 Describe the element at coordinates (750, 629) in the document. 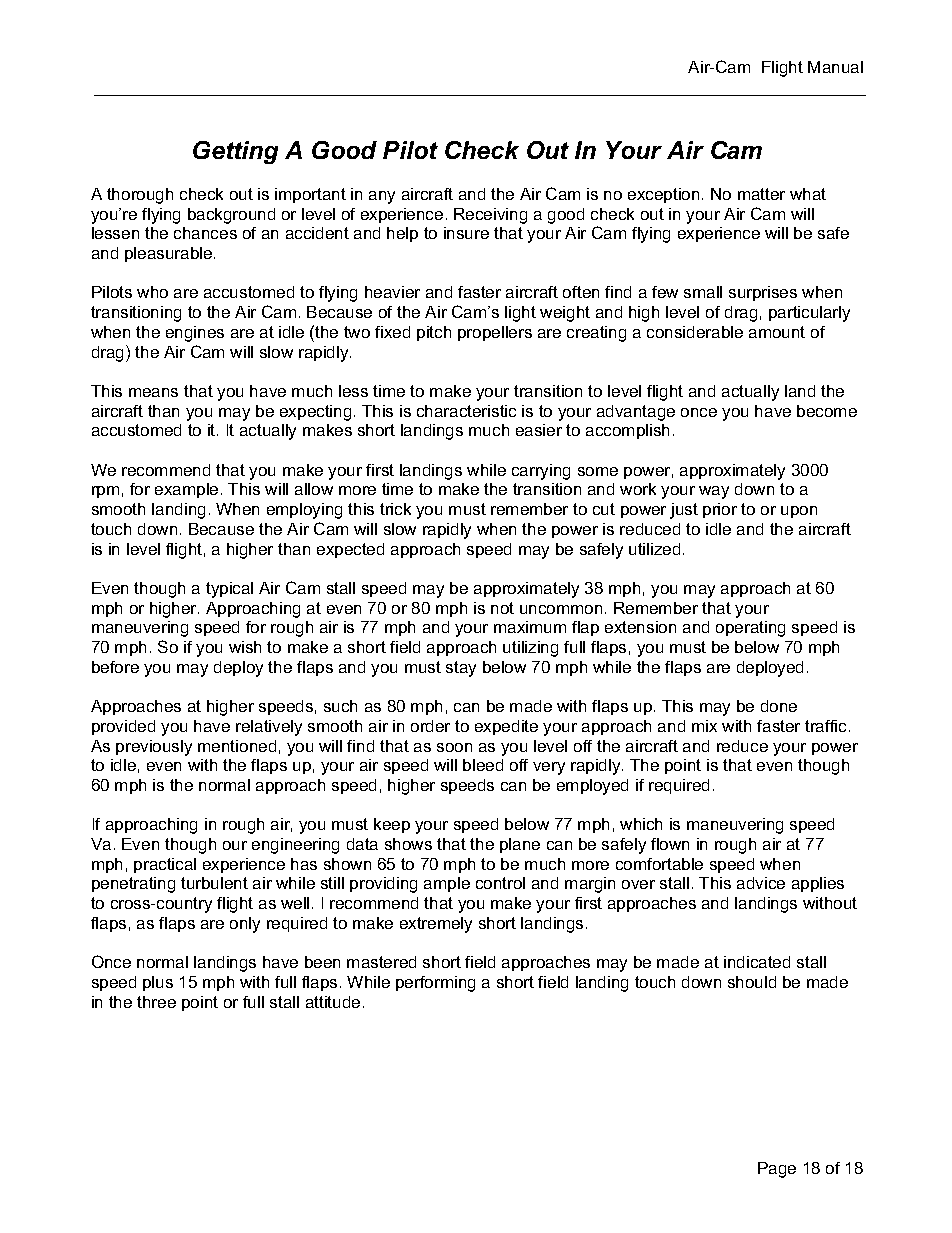

I see `operating` at that location.
